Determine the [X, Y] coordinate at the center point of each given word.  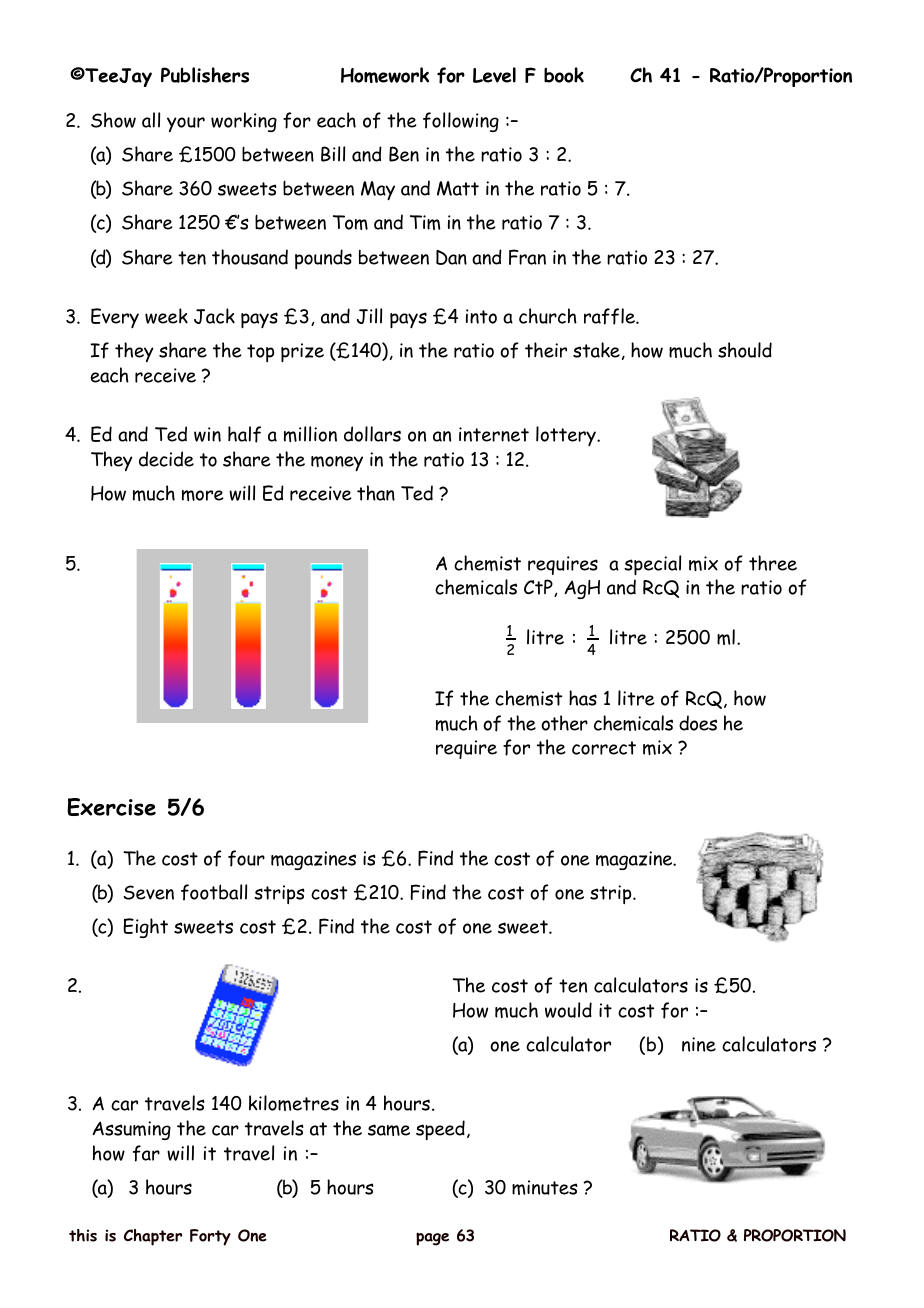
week [166, 316]
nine [699, 1044]
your [186, 124]
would [568, 1010]
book [564, 75]
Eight [145, 928]
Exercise [111, 807]
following [461, 122]
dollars [372, 434]
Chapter [153, 1237]
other [564, 723]
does [698, 723]
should [745, 350]
